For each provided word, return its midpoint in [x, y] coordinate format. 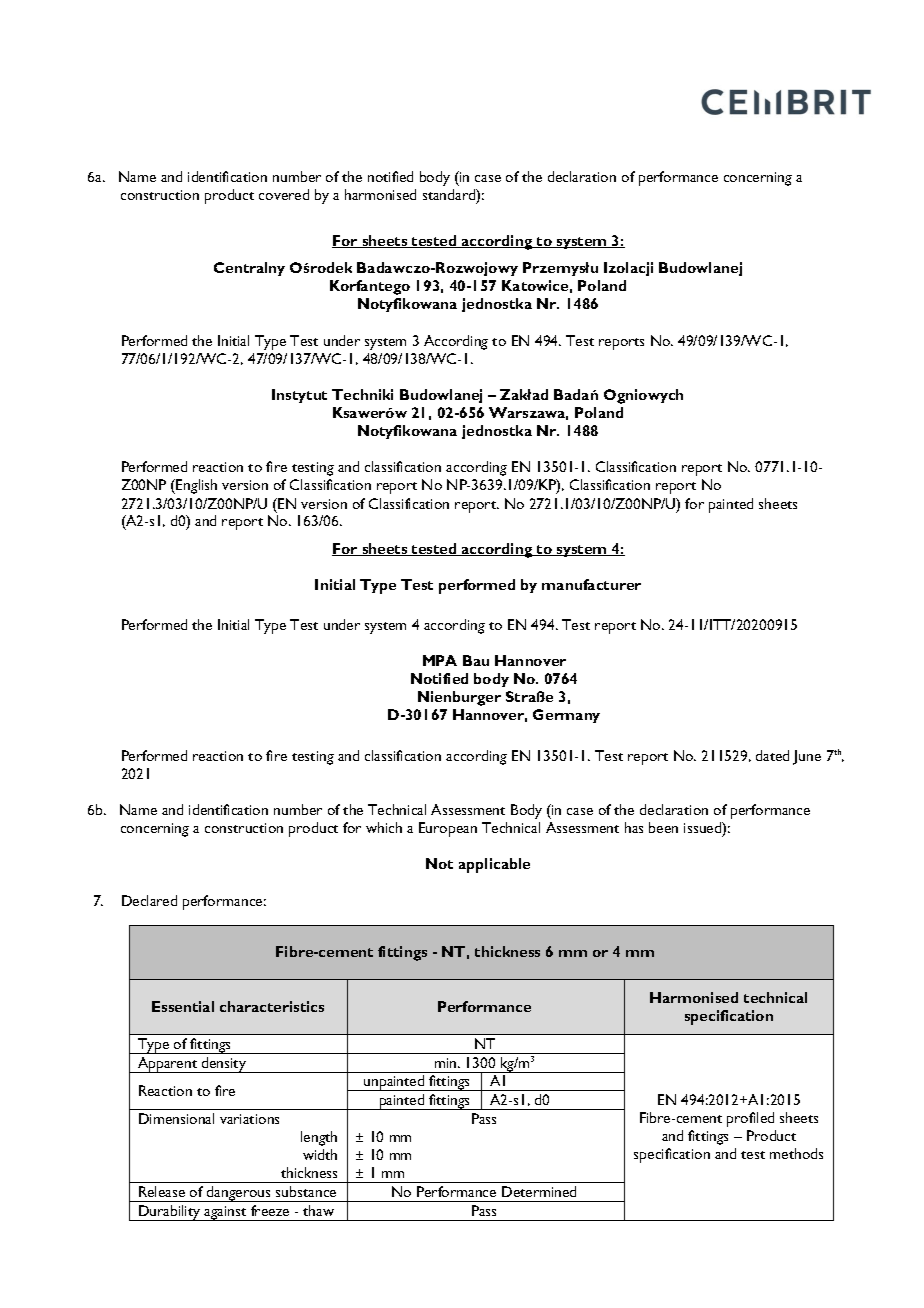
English [196, 486]
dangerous [239, 1194]
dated [772, 755]
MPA [440, 660]
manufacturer [591, 584]
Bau [476, 660]
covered [284, 194]
